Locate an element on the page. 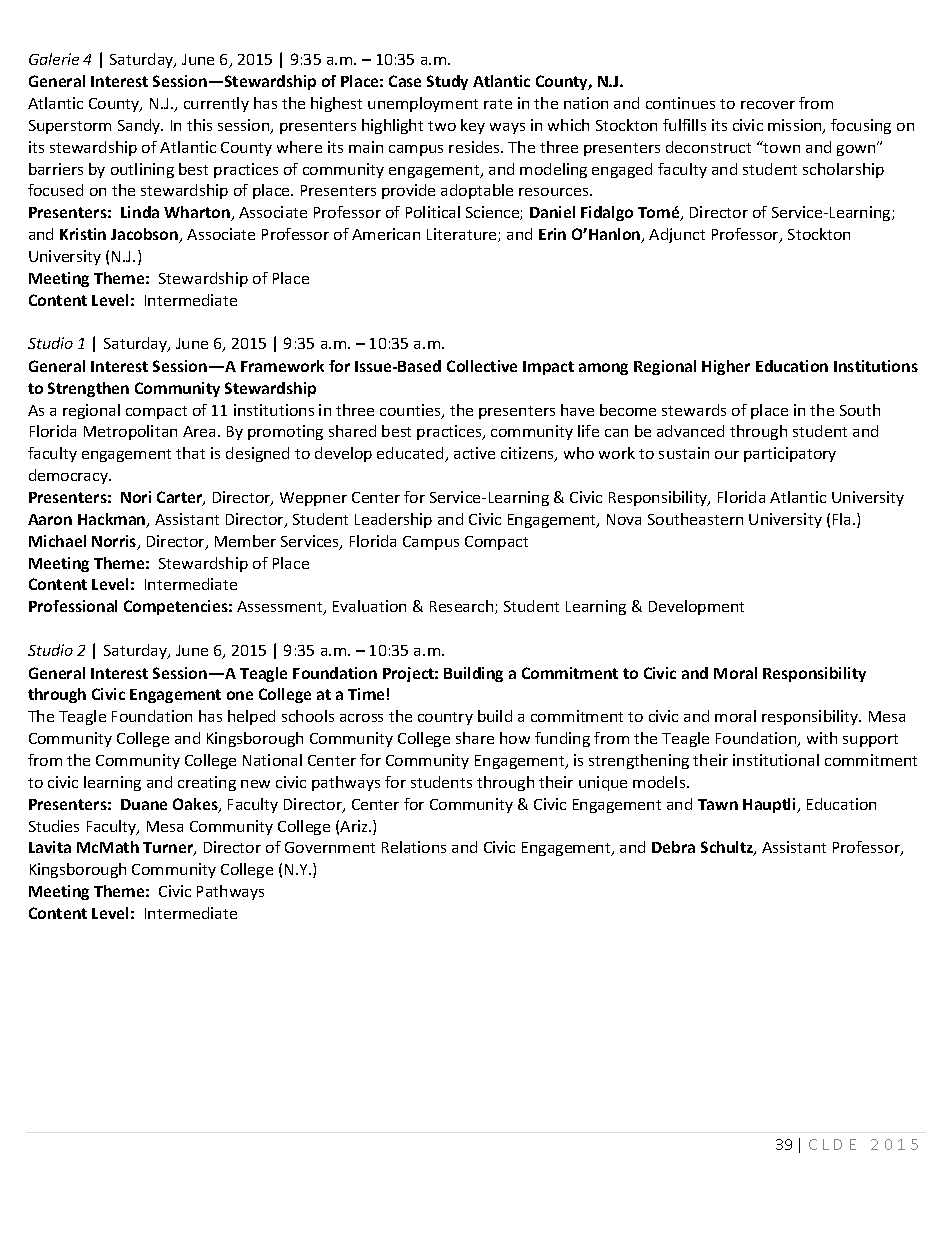  recover is located at coordinates (768, 105).
